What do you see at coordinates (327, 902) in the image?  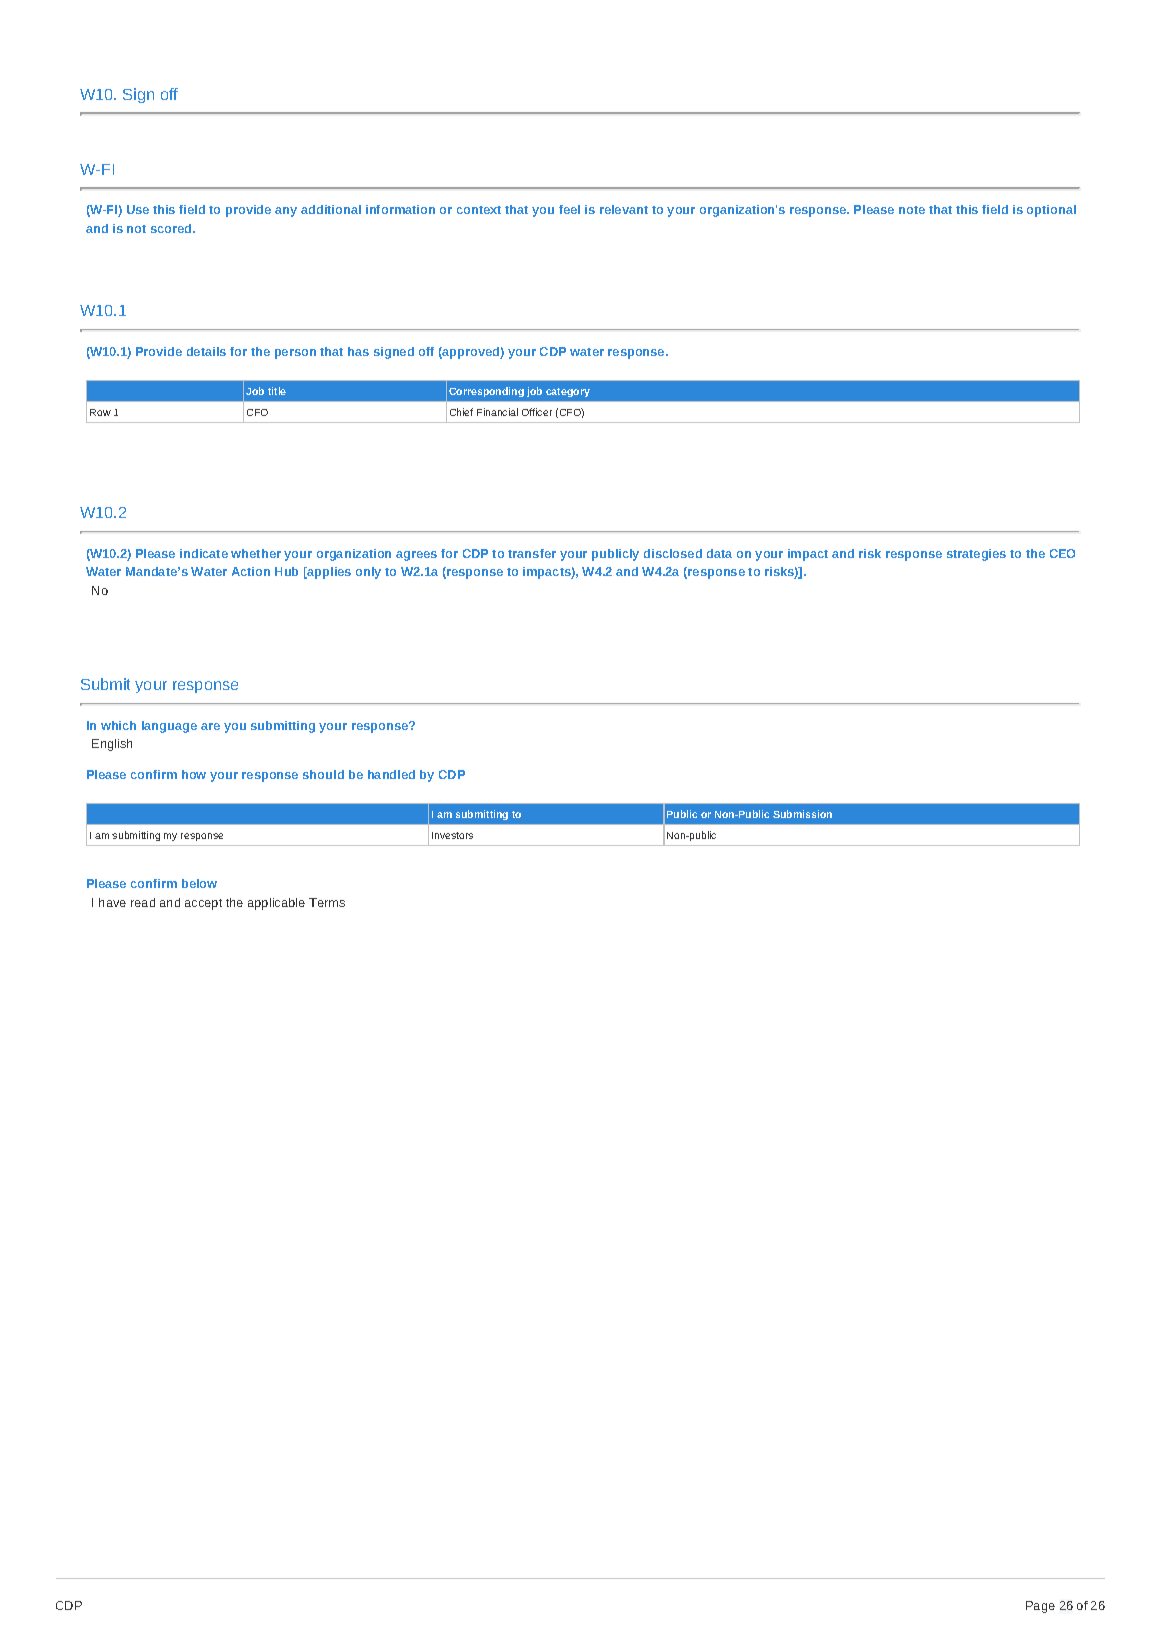 I see `Terms` at bounding box center [327, 902].
